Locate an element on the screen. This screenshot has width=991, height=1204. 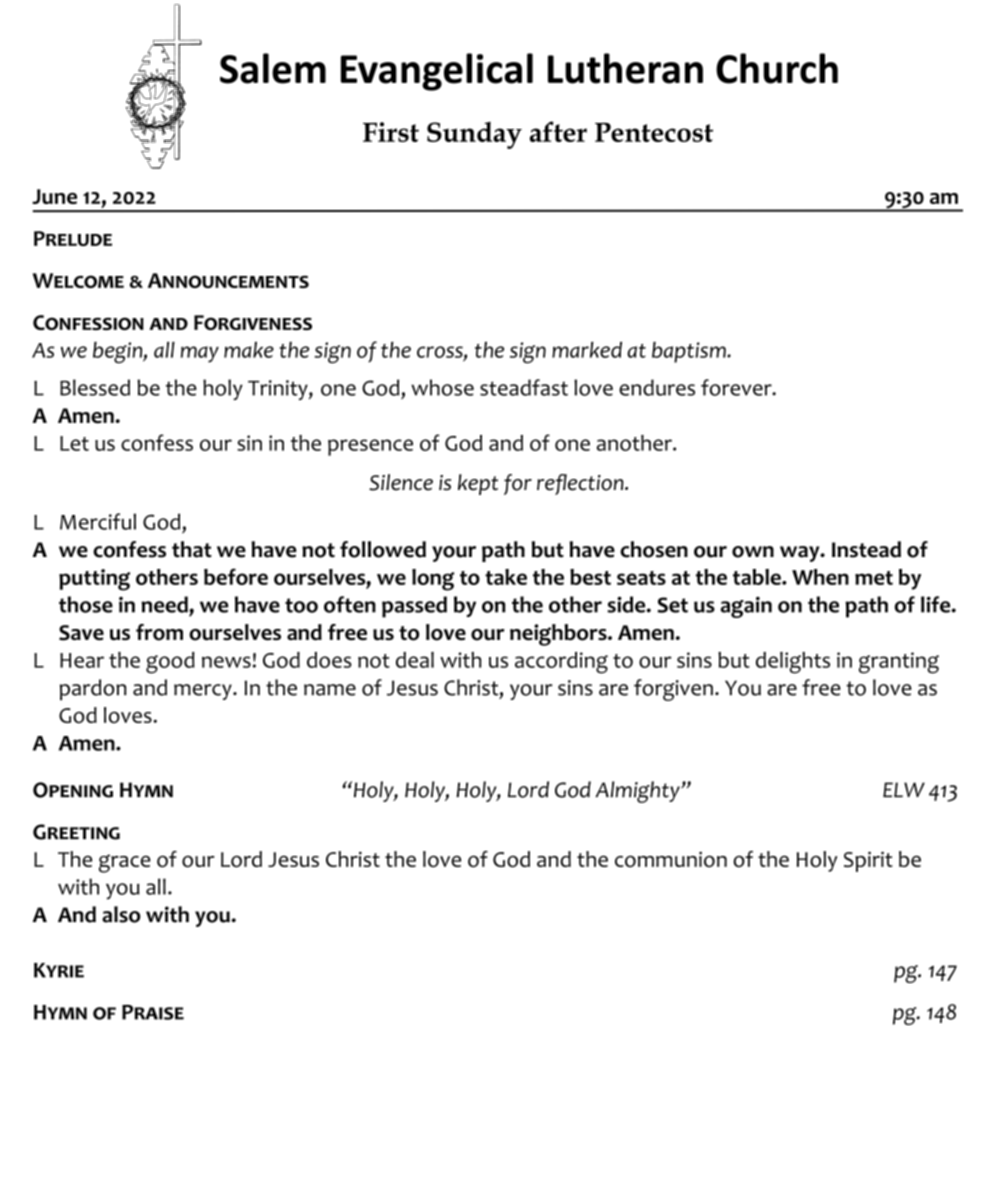
Opening is located at coordinates (73, 790).
